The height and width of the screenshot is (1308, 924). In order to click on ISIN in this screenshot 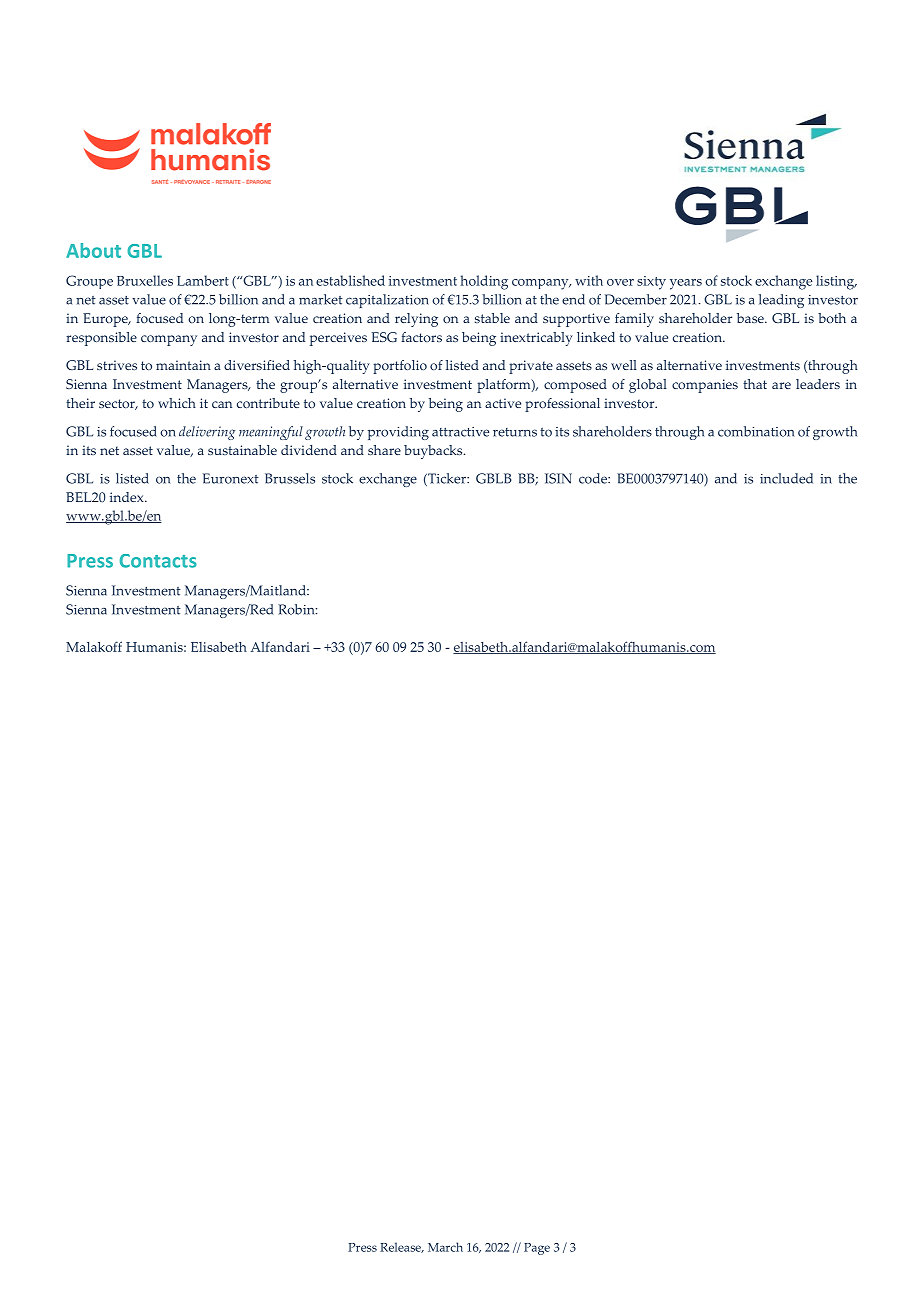, I will do `click(558, 478)`.
